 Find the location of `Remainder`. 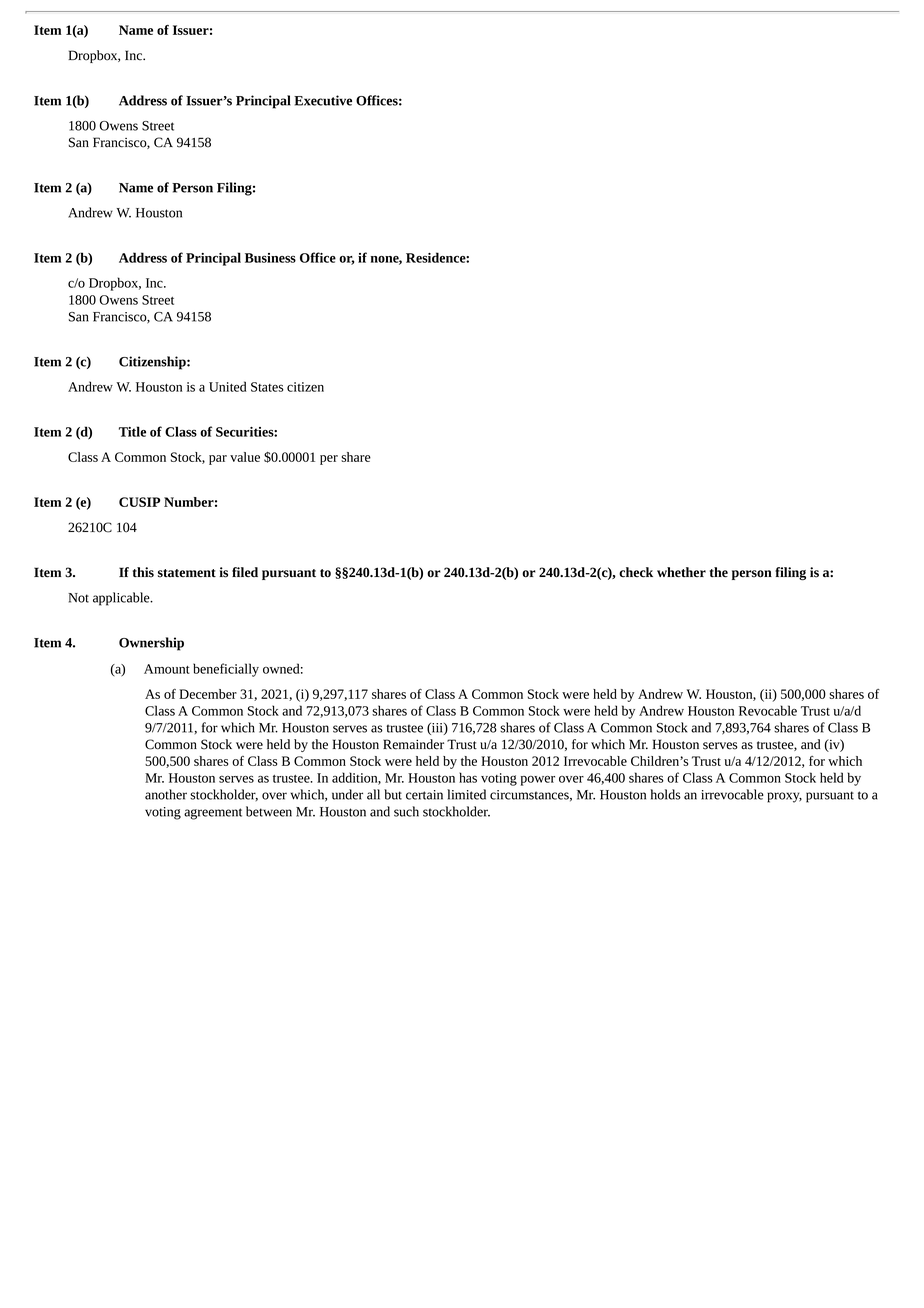

Remainder is located at coordinates (413, 744).
